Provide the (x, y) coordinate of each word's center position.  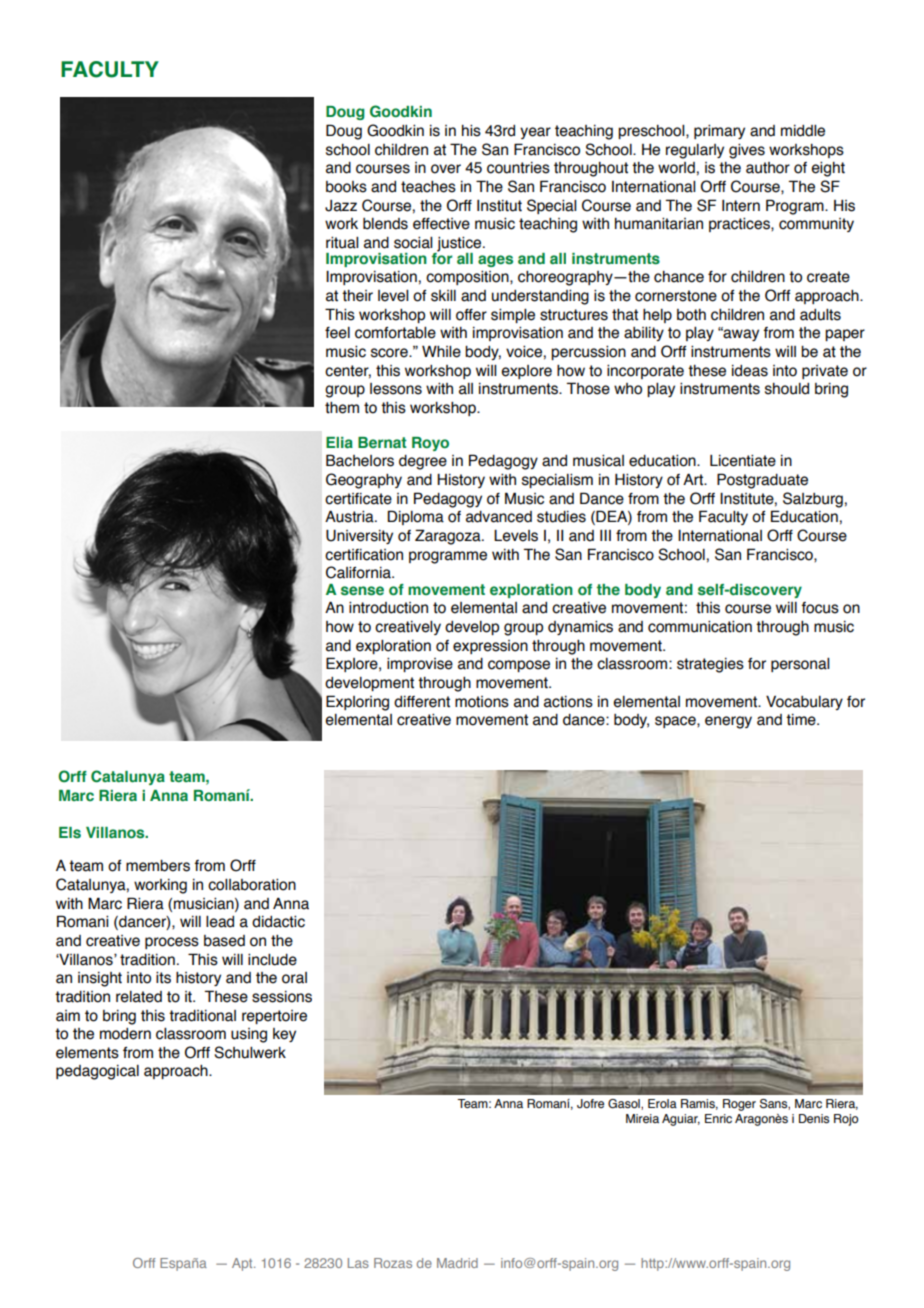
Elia (339, 442)
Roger (739, 1105)
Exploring (357, 703)
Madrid (457, 1263)
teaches (428, 187)
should (787, 389)
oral (294, 978)
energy (728, 722)
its (163, 978)
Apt (243, 1264)
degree (423, 462)
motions (482, 702)
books (346, 187)
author (768, 168)
